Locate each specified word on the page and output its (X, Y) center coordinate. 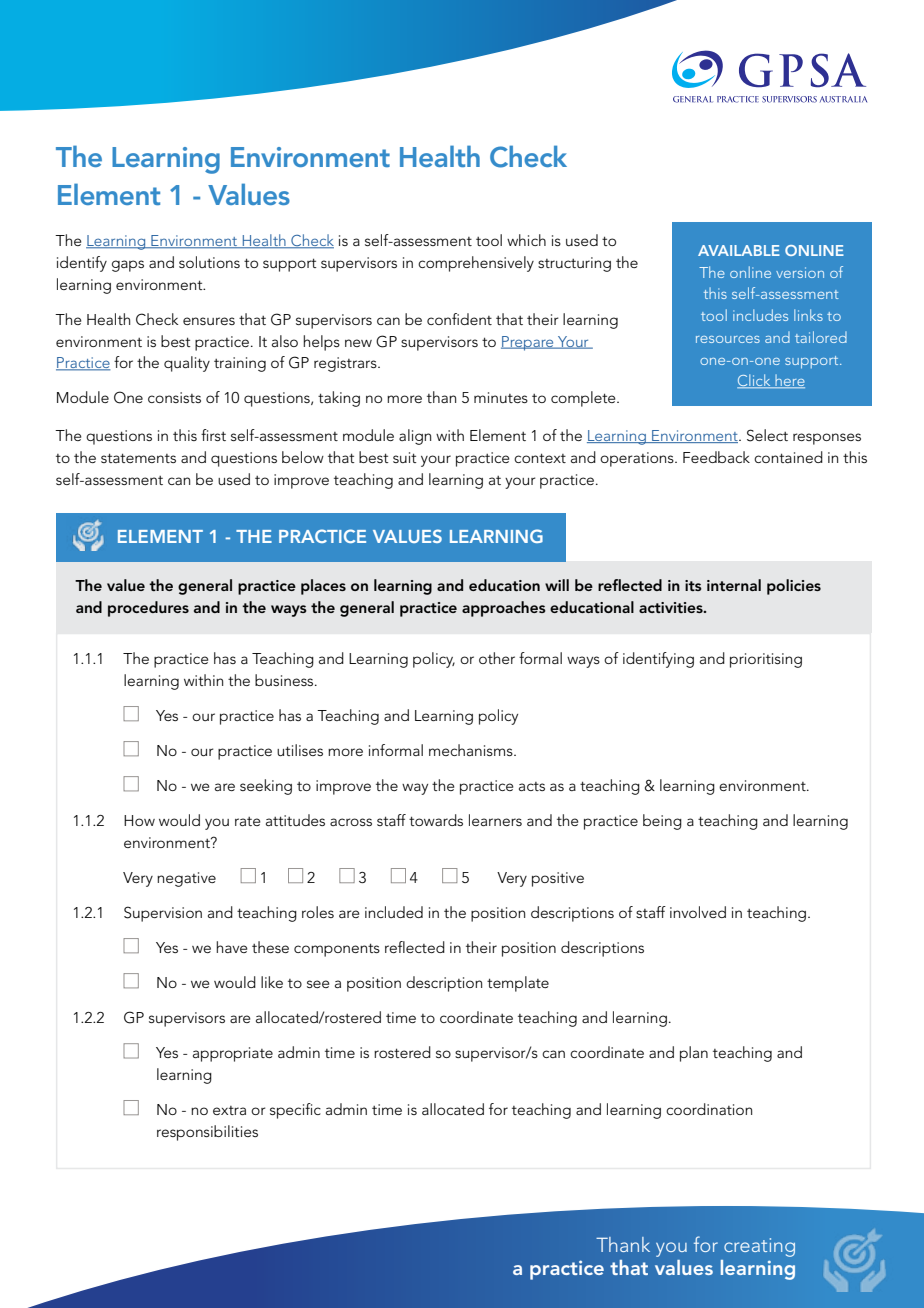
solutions (209, 262)
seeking (266, 787)
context (540, 458)
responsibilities (207, 1133)
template (518, 984)
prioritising (766, 660)
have (232, 947)
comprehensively (476, 264)
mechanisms (472, 750)
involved (698, 912)
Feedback (716, 457)
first (213, 435)
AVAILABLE (739, 250)
